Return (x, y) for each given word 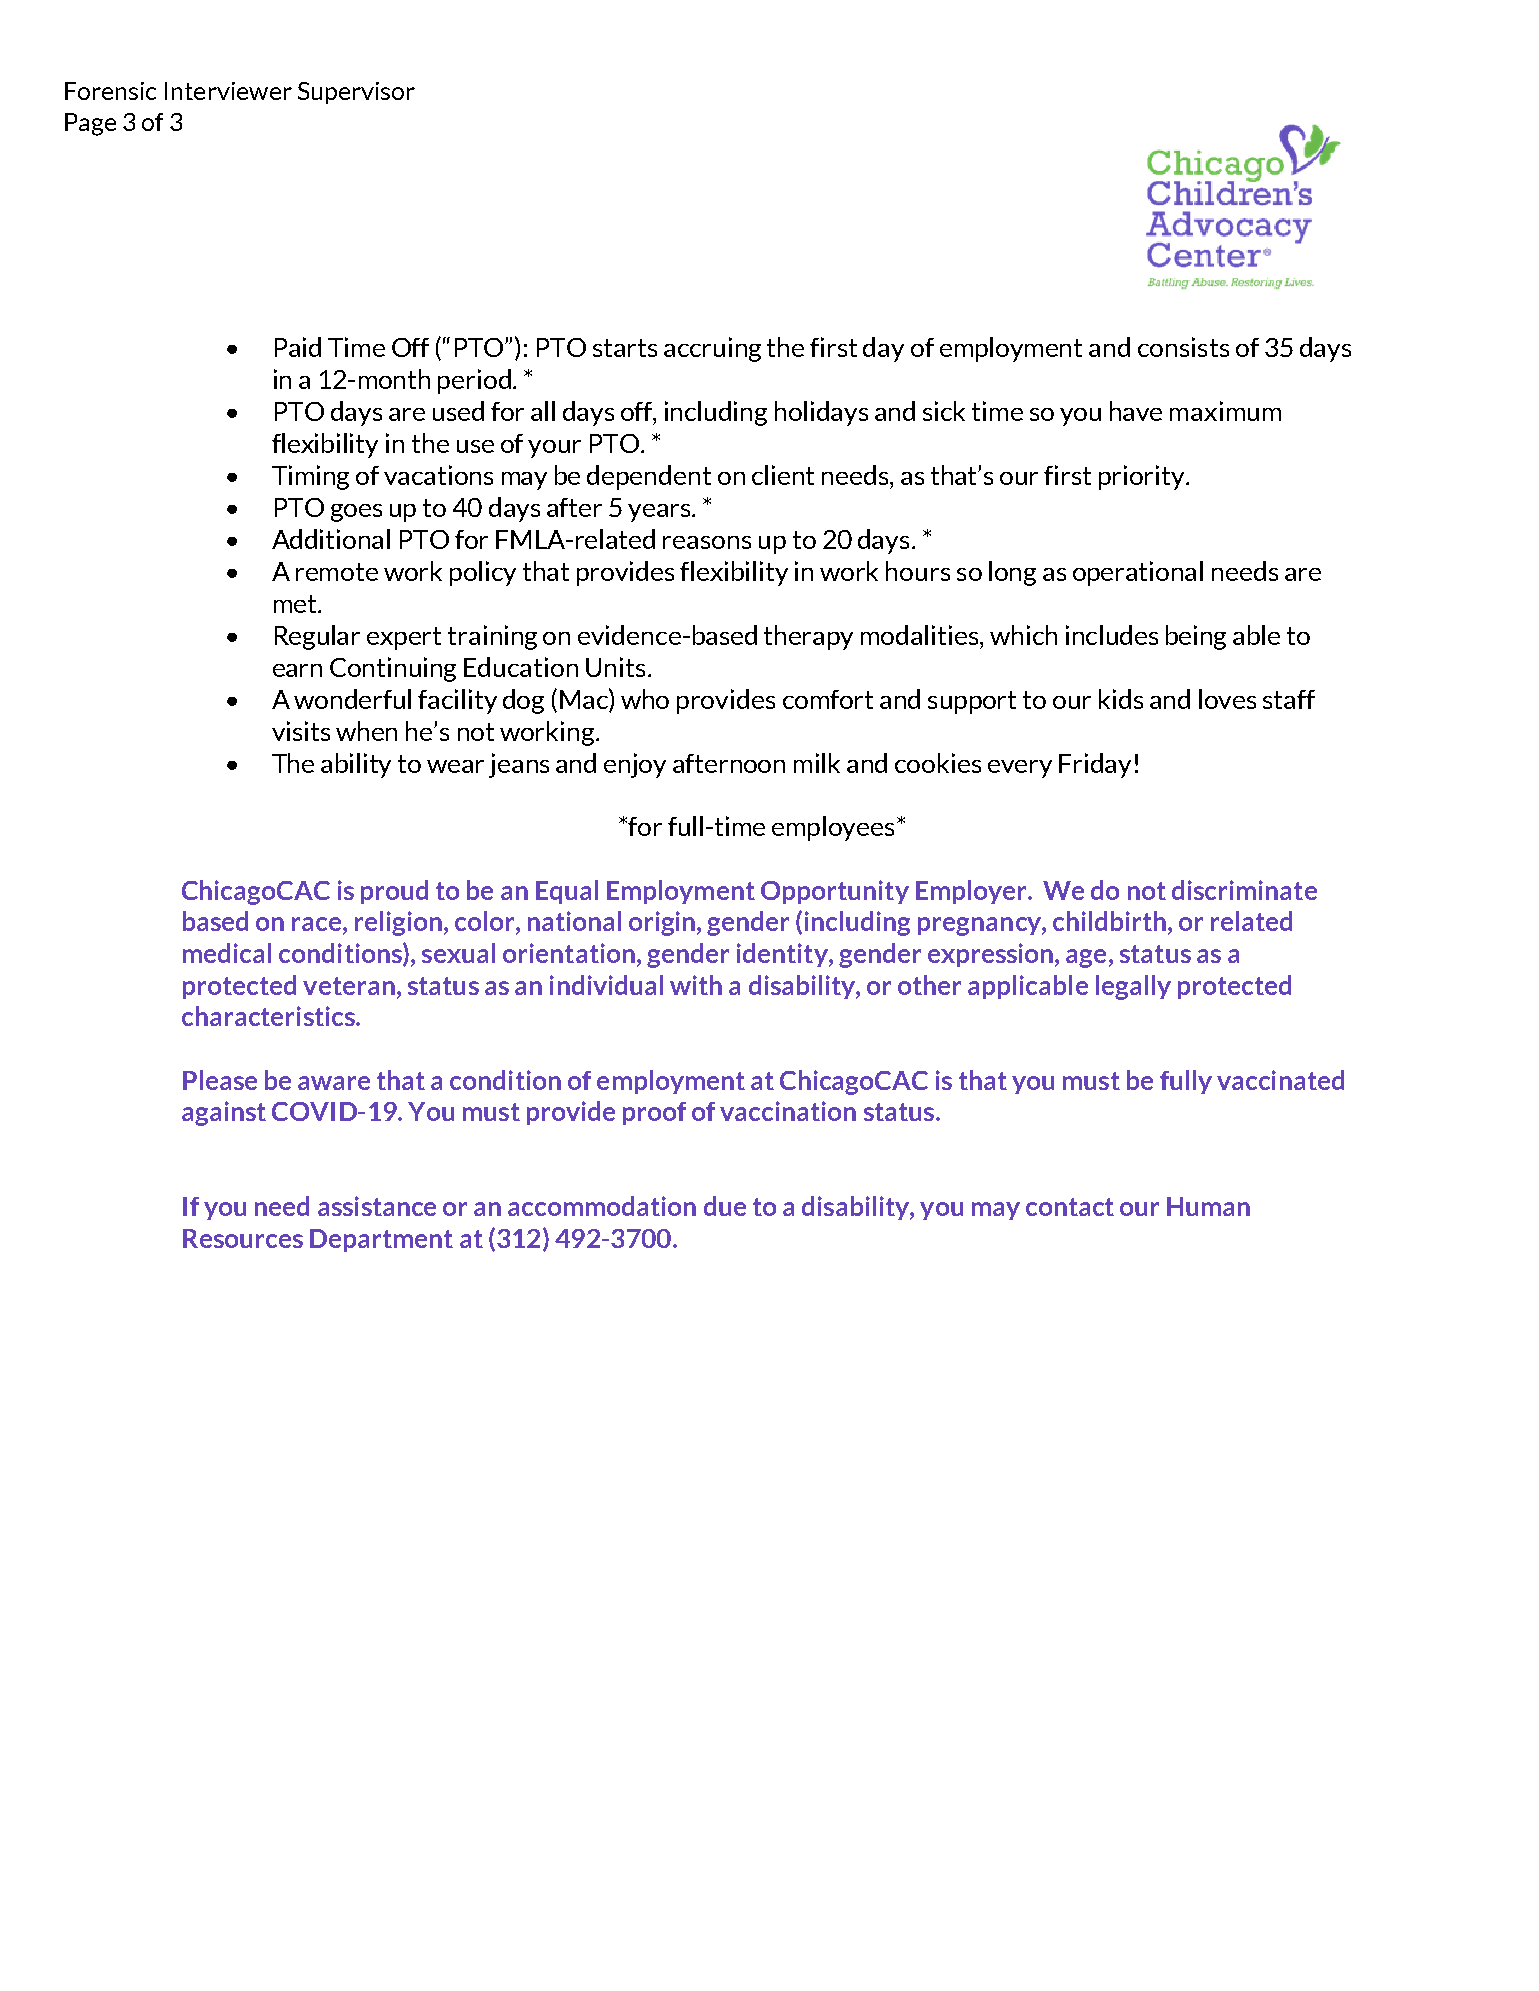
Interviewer (228, 91)
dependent (649, 477)
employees (833, 828)
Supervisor (356, 93)
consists (1183, 347)
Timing (310, 477)
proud (394, 892)
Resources (243, 1238)
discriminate (1244, 890)
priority (1143, 477)
